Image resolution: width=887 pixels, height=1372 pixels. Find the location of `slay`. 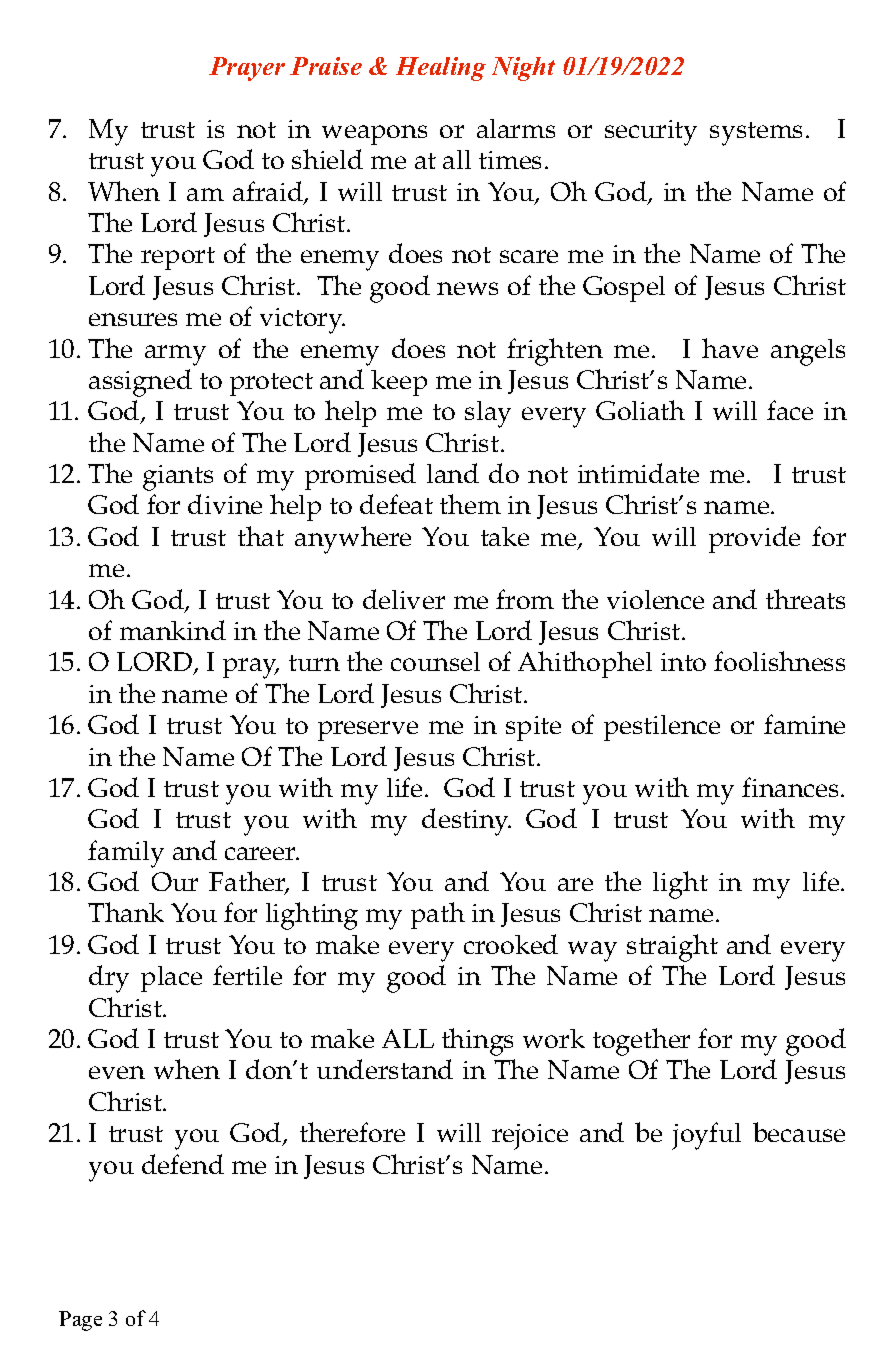

slay is located at coordinates (488, 414).
